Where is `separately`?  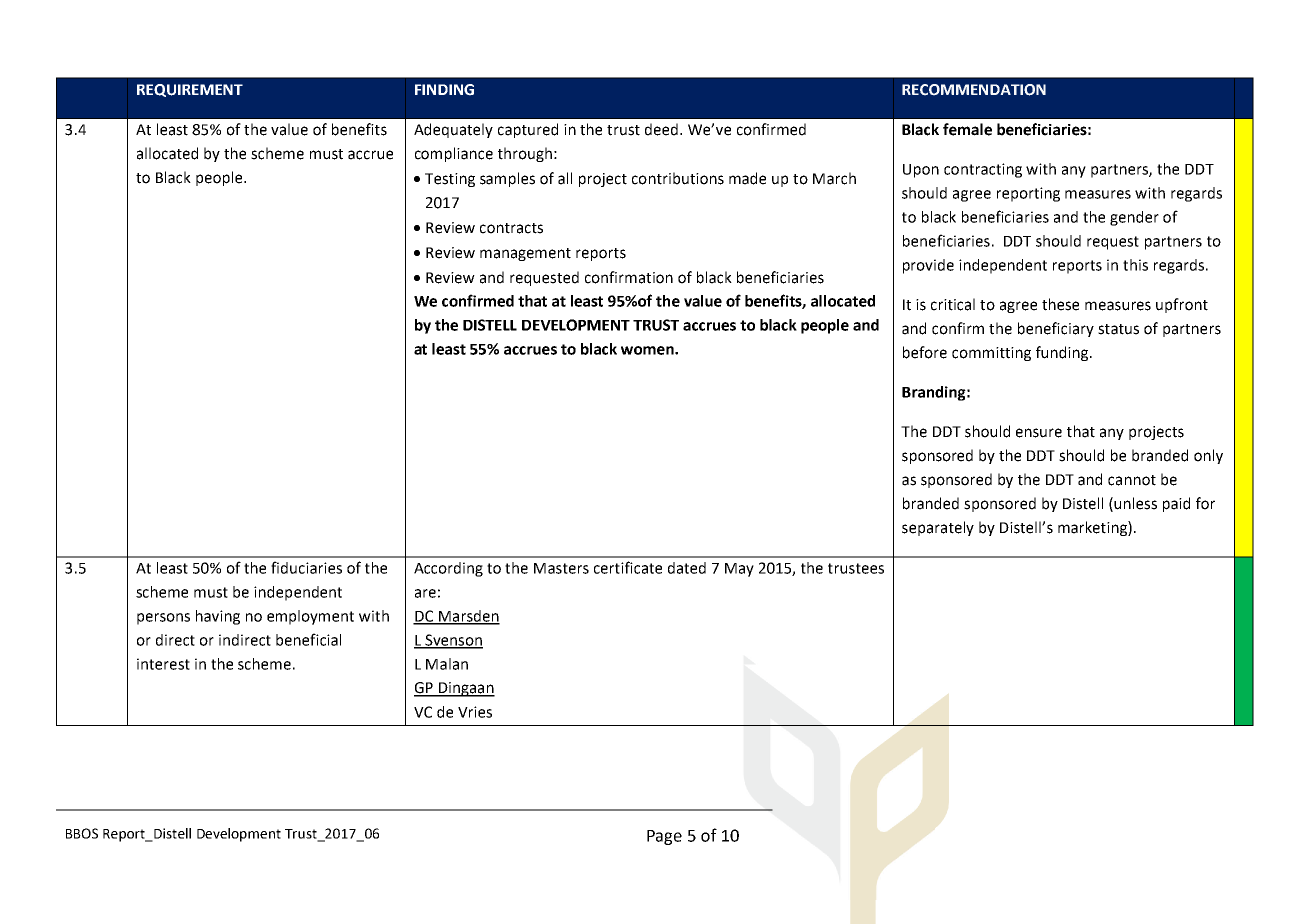 separately is located at coordinates (938, 528).
